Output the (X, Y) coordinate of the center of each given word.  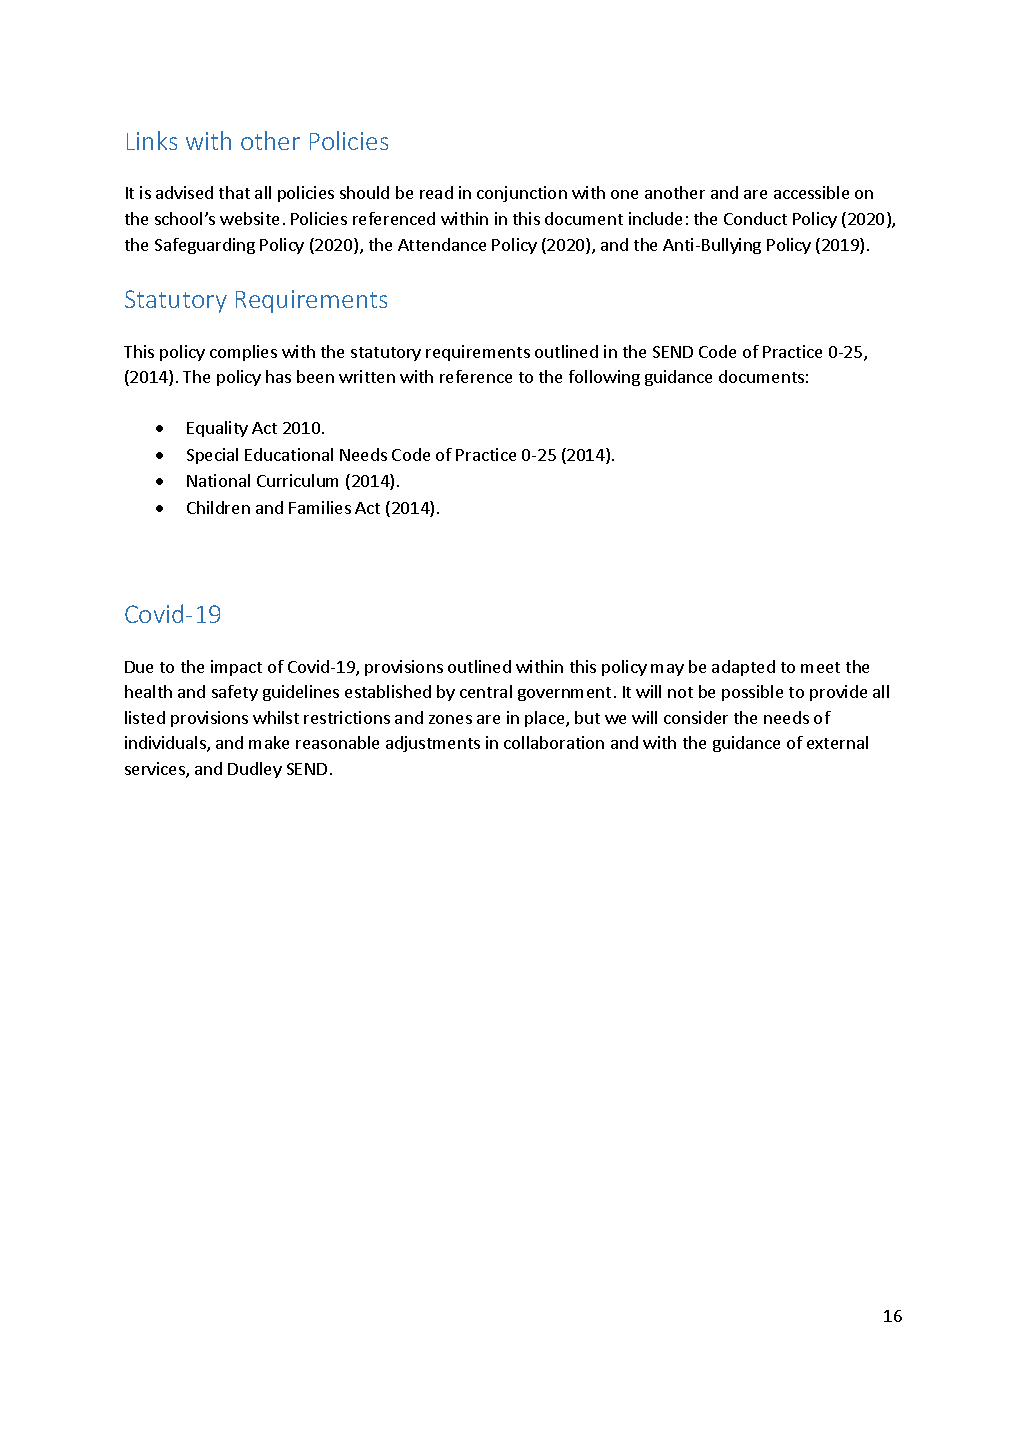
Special (212, 456)
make (269, 742)
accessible (811, 192)
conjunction (522, 194)
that (234, 192)
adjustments (433, 744)
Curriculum (297, 480)
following (604, 378)
